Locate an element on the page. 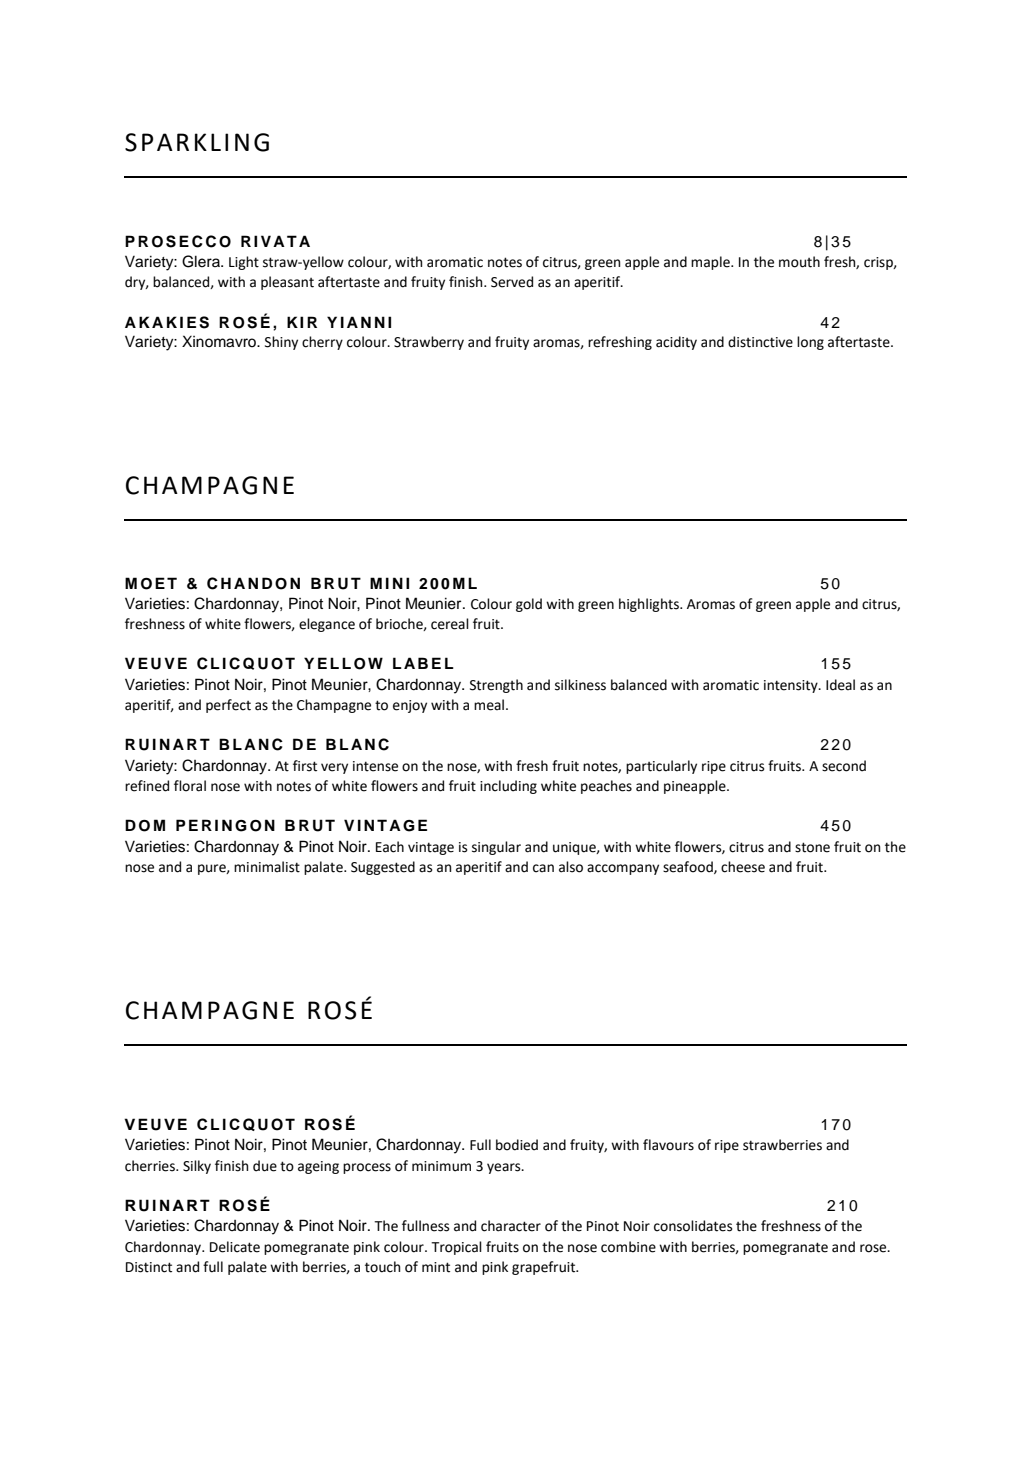 This page has height=1459, width=1032. long is located at coordinates (810, 343).
